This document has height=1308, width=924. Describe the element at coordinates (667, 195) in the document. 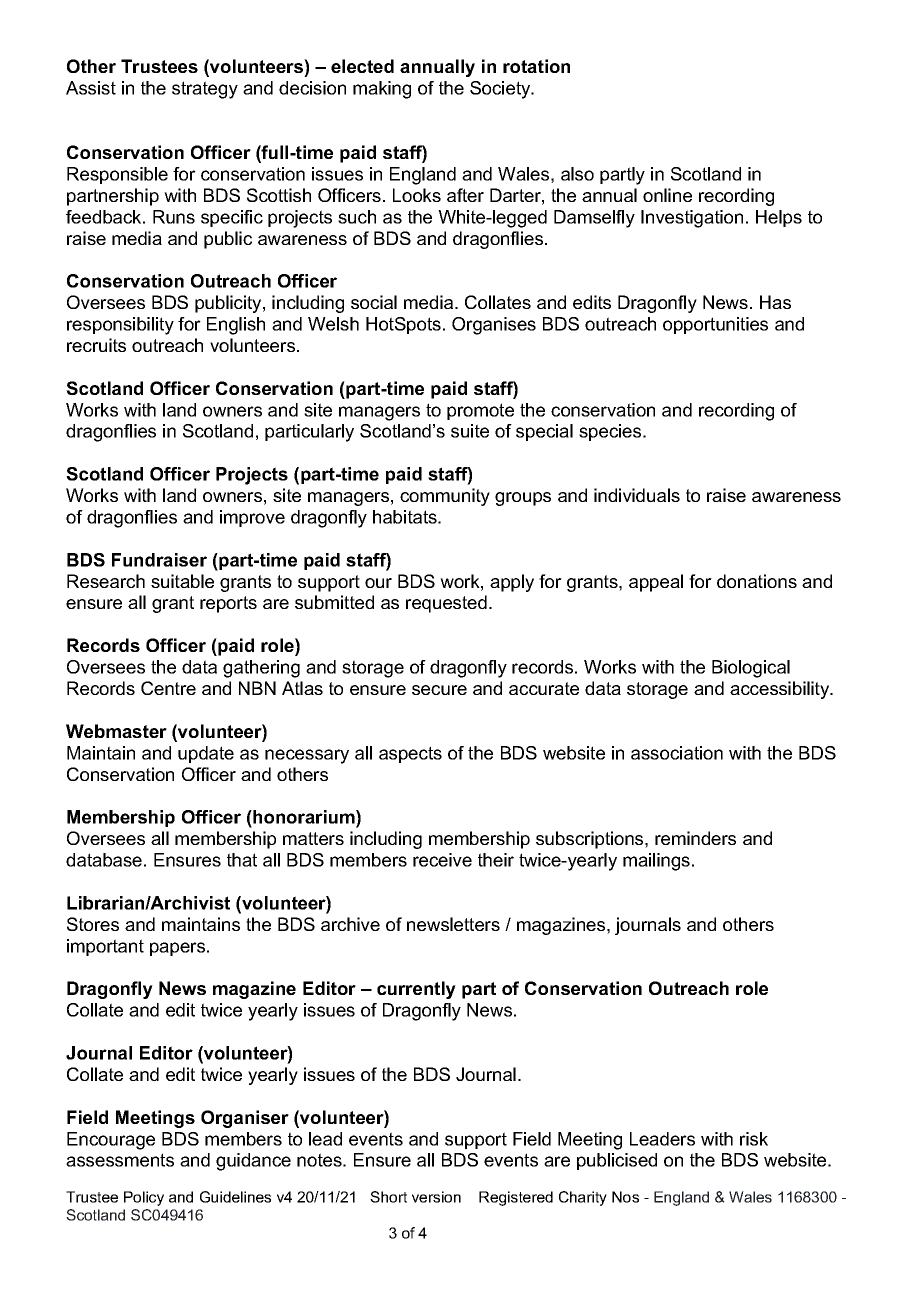

I see `online` at that location.
